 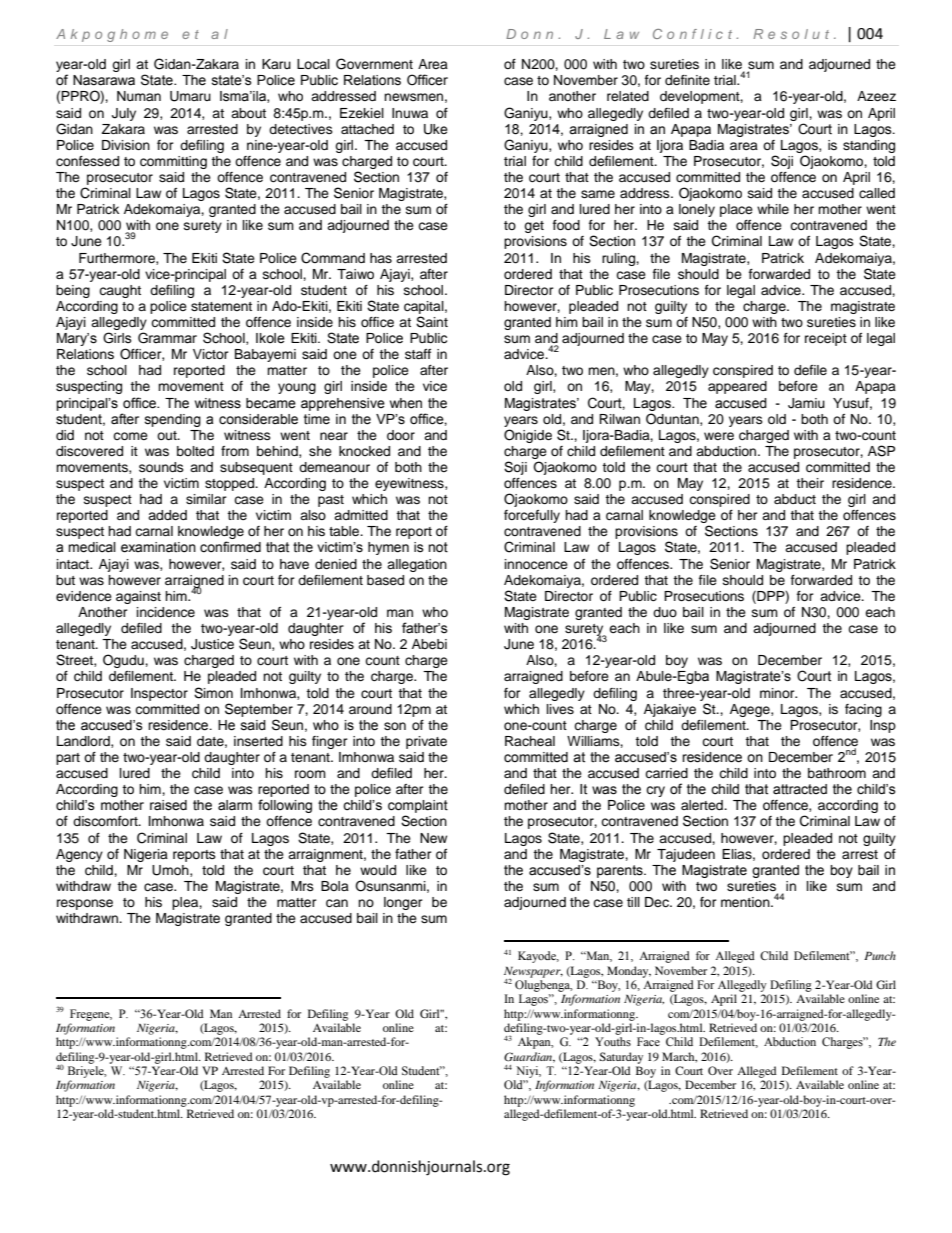 I want to click on Numan, so click(x=139, y=96).
